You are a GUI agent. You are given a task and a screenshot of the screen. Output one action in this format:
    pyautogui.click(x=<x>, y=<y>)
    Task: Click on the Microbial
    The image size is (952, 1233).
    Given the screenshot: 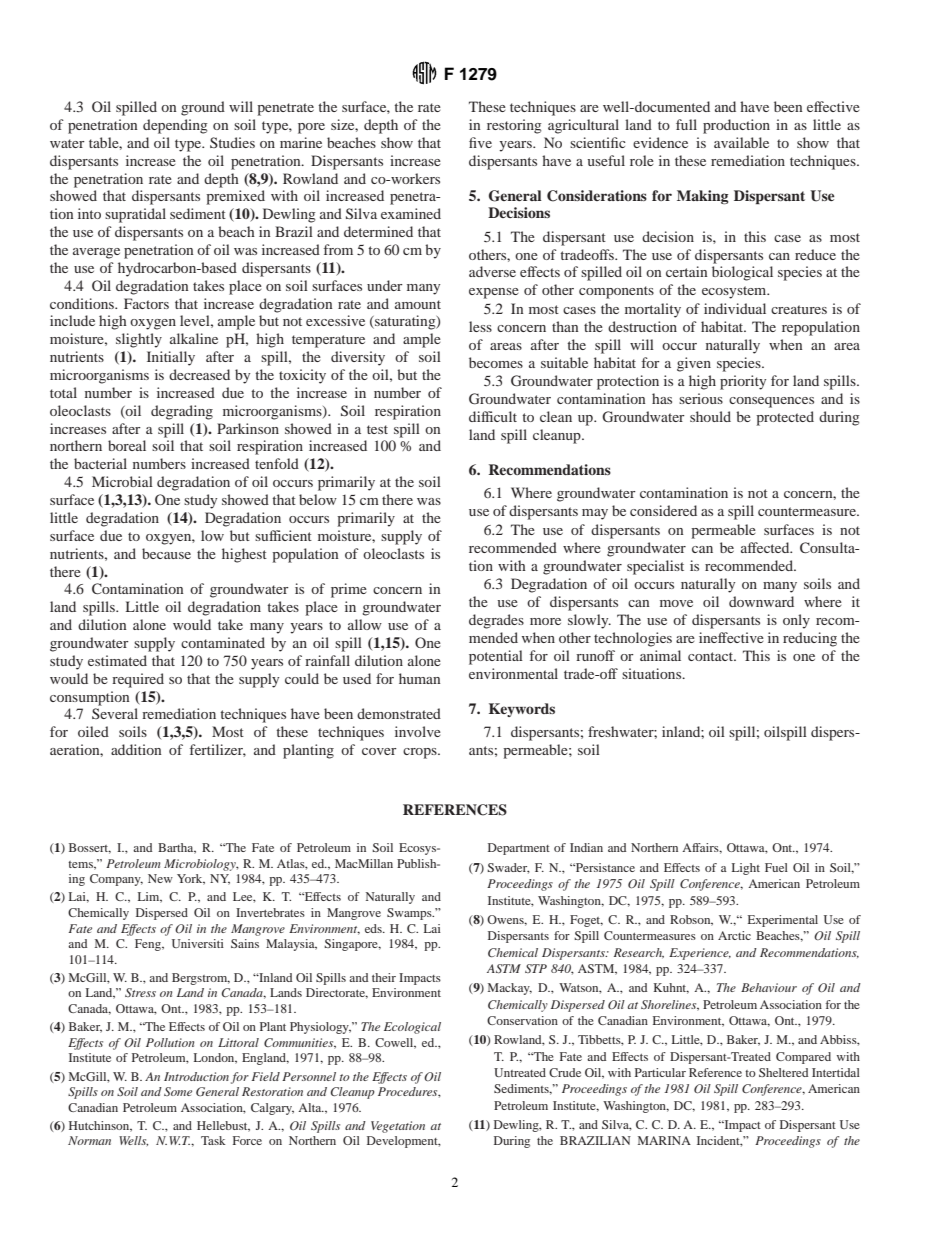 What is the action you would take?
    pyautogui.click(x=122, y=481)
